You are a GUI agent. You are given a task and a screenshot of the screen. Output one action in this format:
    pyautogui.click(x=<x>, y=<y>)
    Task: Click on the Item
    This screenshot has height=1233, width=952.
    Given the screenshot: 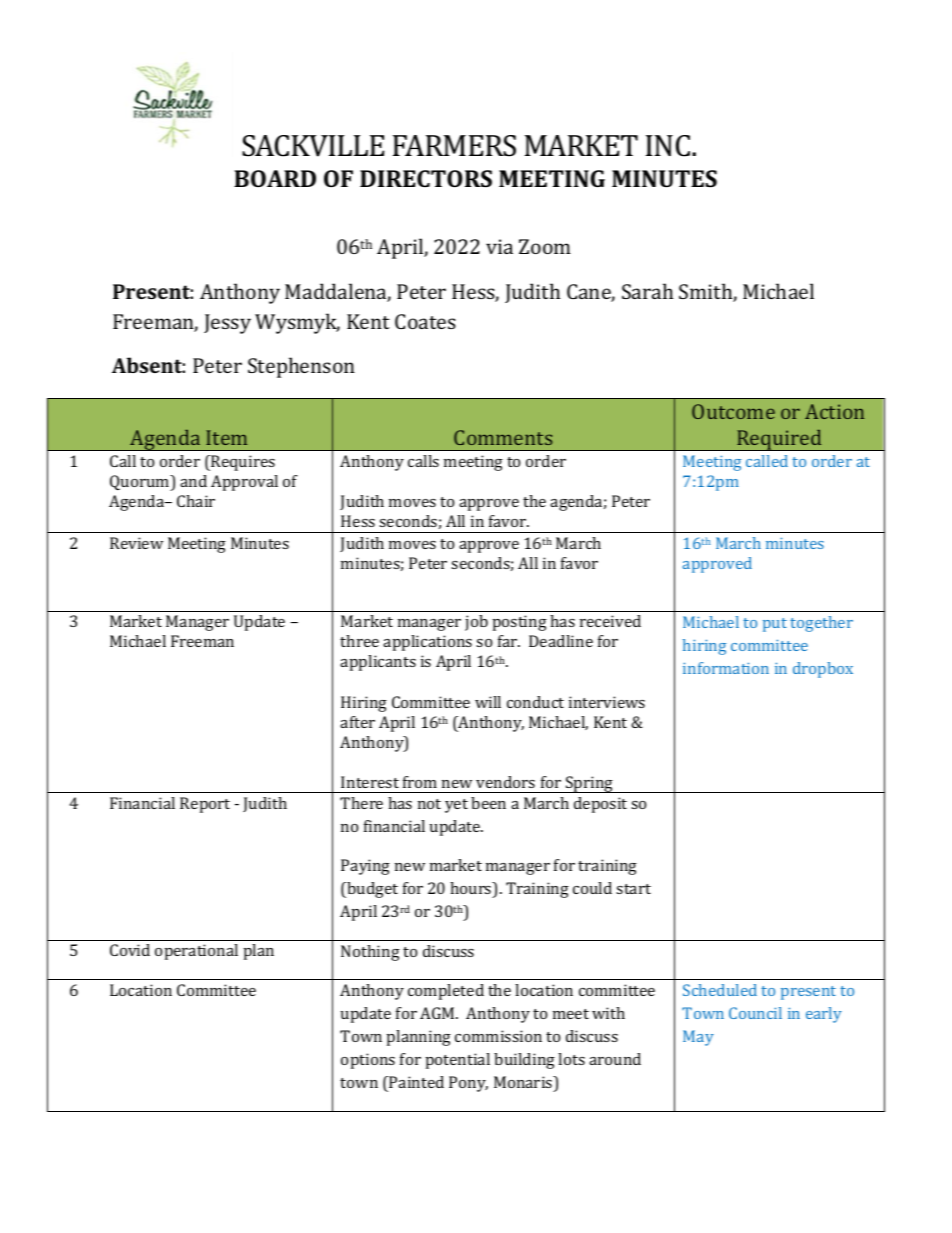 What is the action you would take?
    pyautogui.click(x=226, y=437)
